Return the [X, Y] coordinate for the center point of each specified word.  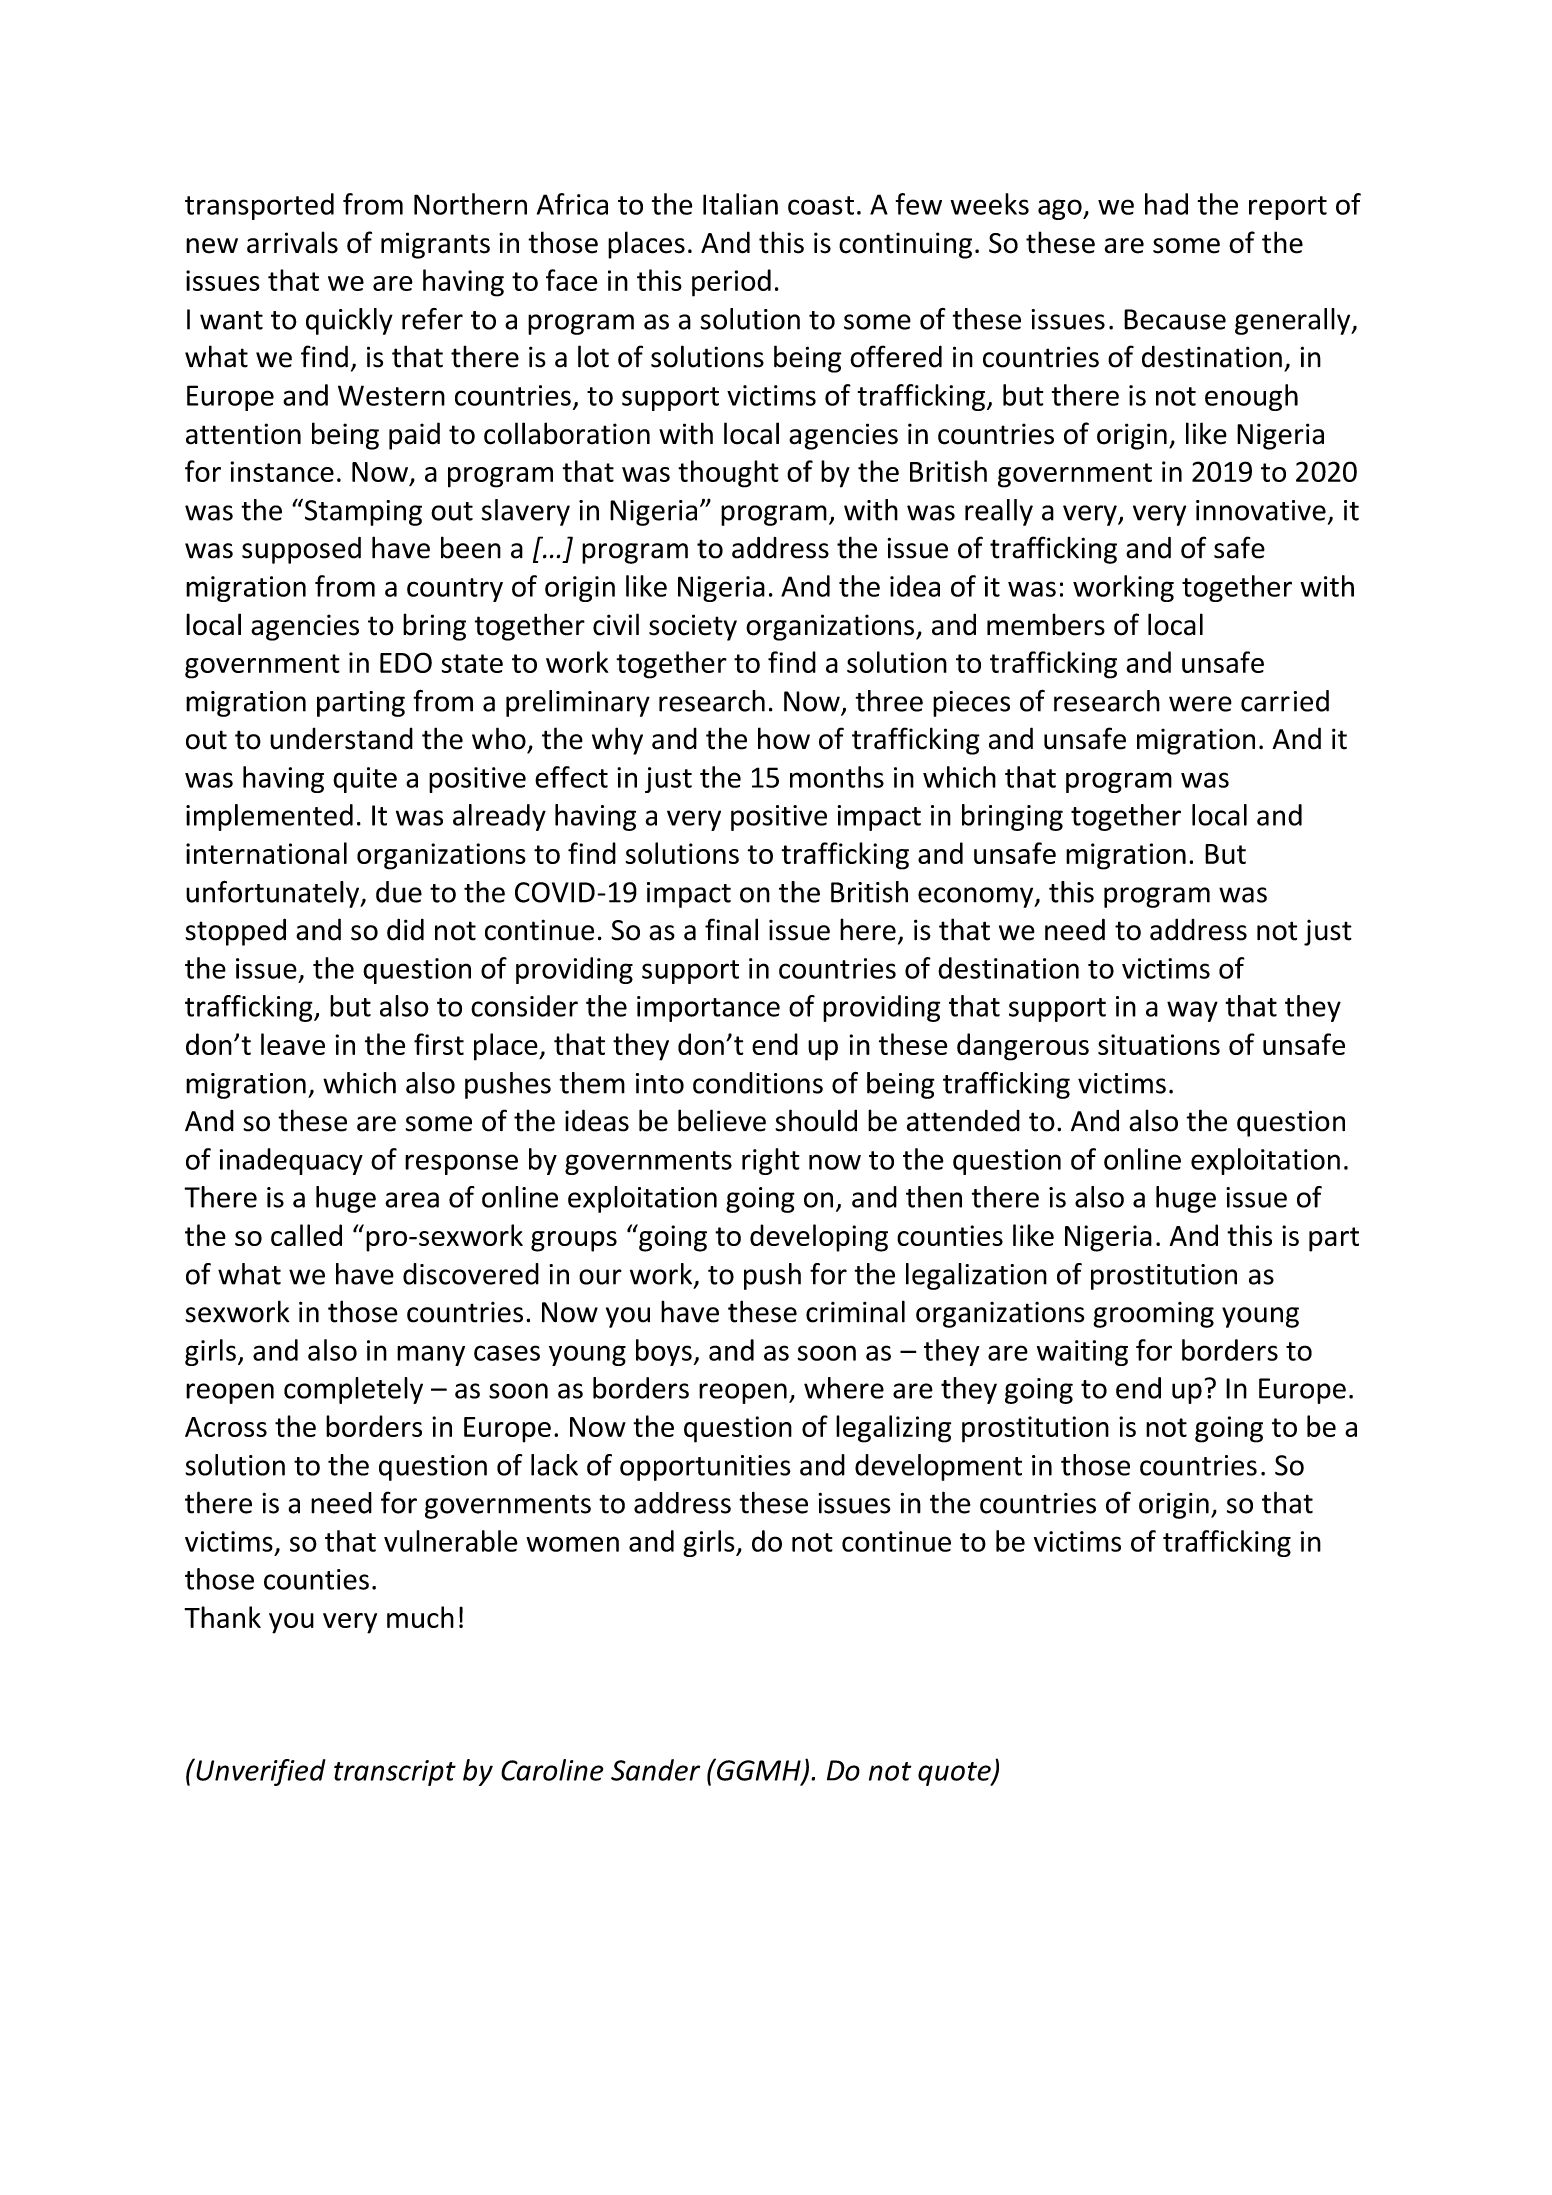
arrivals [292, 242]
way [1192, 1011]
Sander [656, 1770]
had [1166, 204]
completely [353, 1390]
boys [664, 1352]
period [731, 283]
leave [293, 1044]
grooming [1153, 1315]
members [1046, 624]
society [693, 627]
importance [708, 1009]
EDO [406, 662]
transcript [395, 1773]
